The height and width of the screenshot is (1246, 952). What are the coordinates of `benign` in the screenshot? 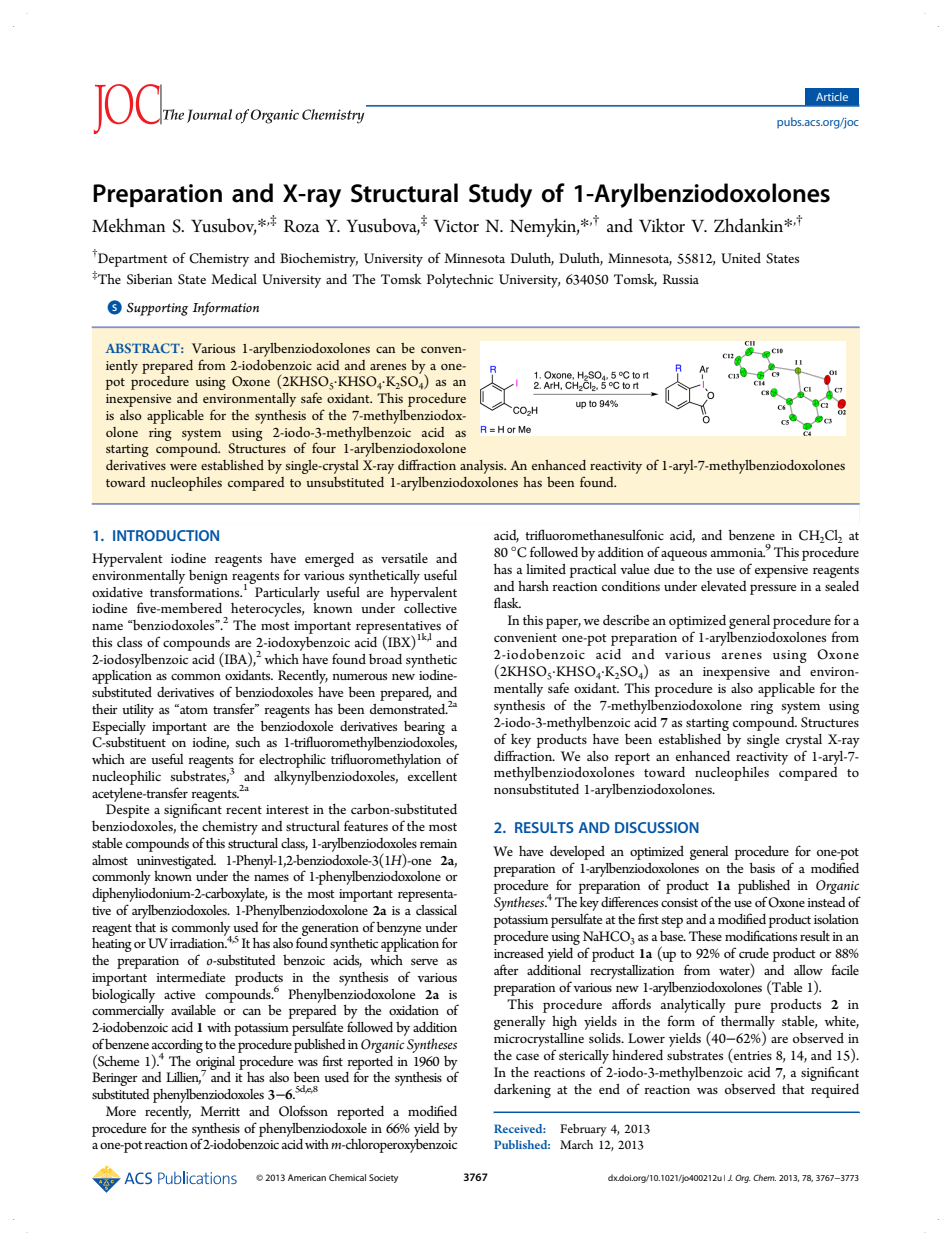 It's located at (208, 577).
